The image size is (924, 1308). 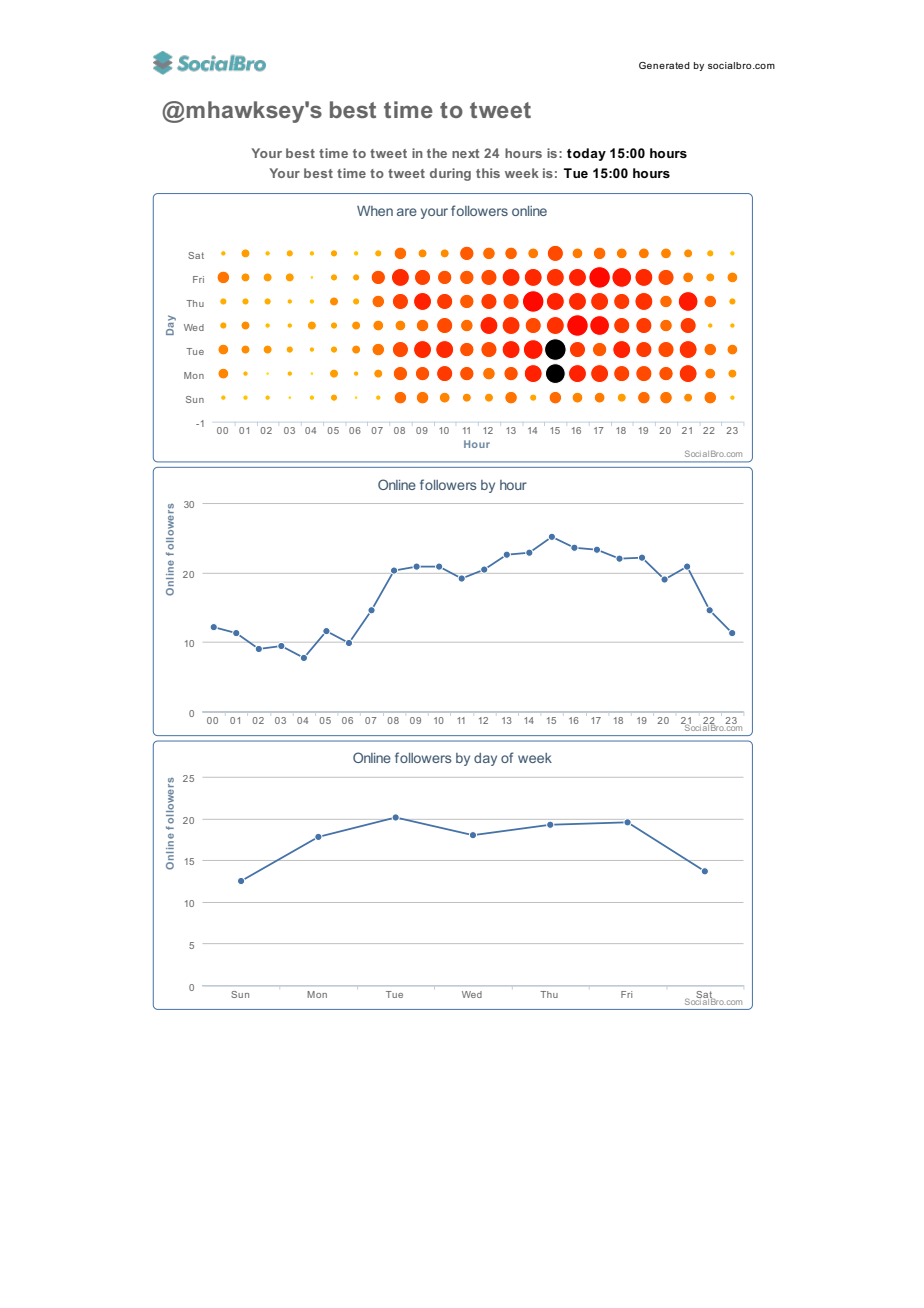 What do you see at coordinates (586, 154) in the screenshot?
I see `today` at bounding box center [586, 154].
